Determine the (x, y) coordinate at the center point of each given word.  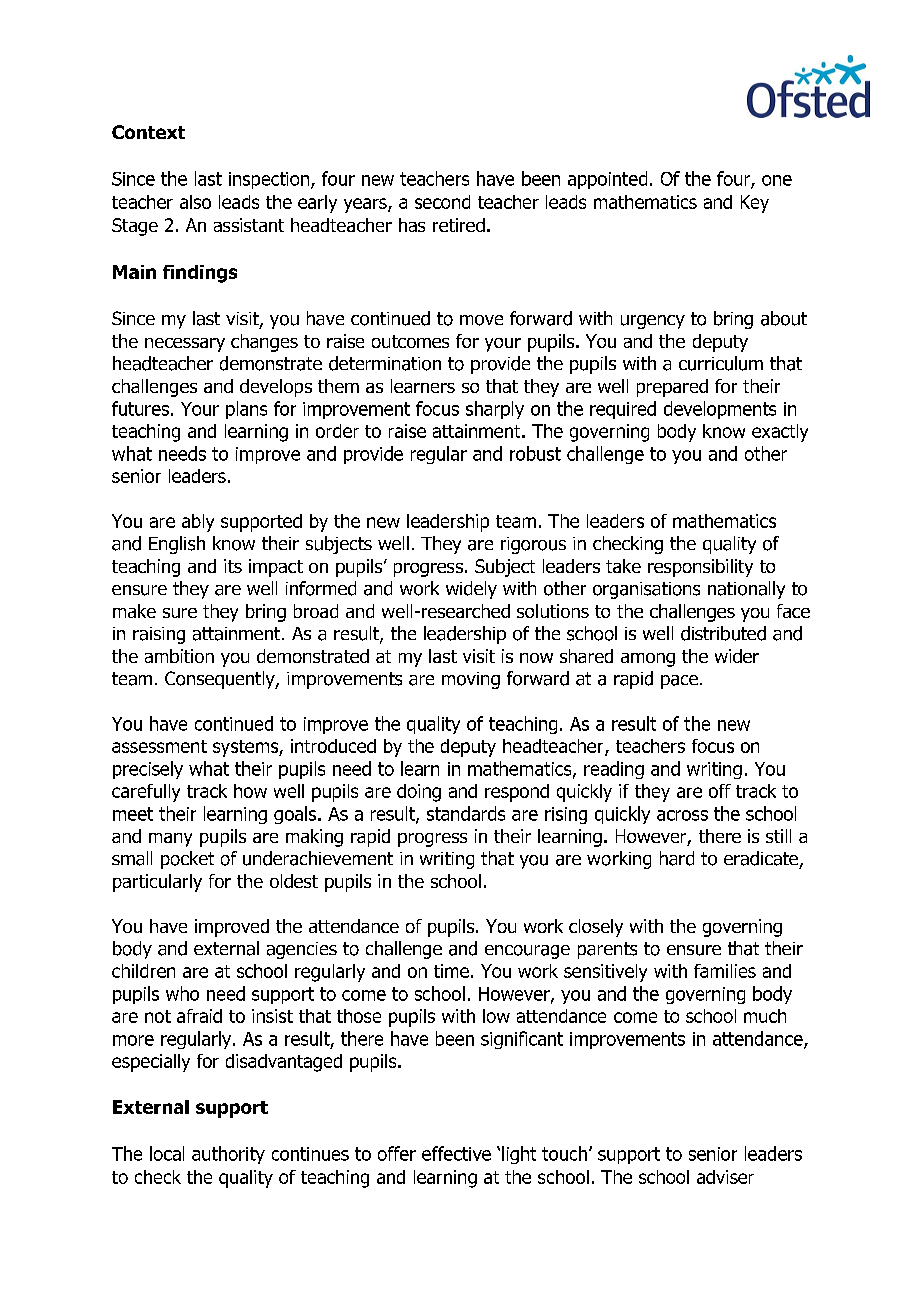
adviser (725, 1177)
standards (466, 813)
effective (456, 1153)
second (442, 202)
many (170, 840)
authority (228, 1155)
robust (535, 453)
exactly (780, 433)
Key (755, 204)
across (682, 815)
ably (198, 523)
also (195, 202)
